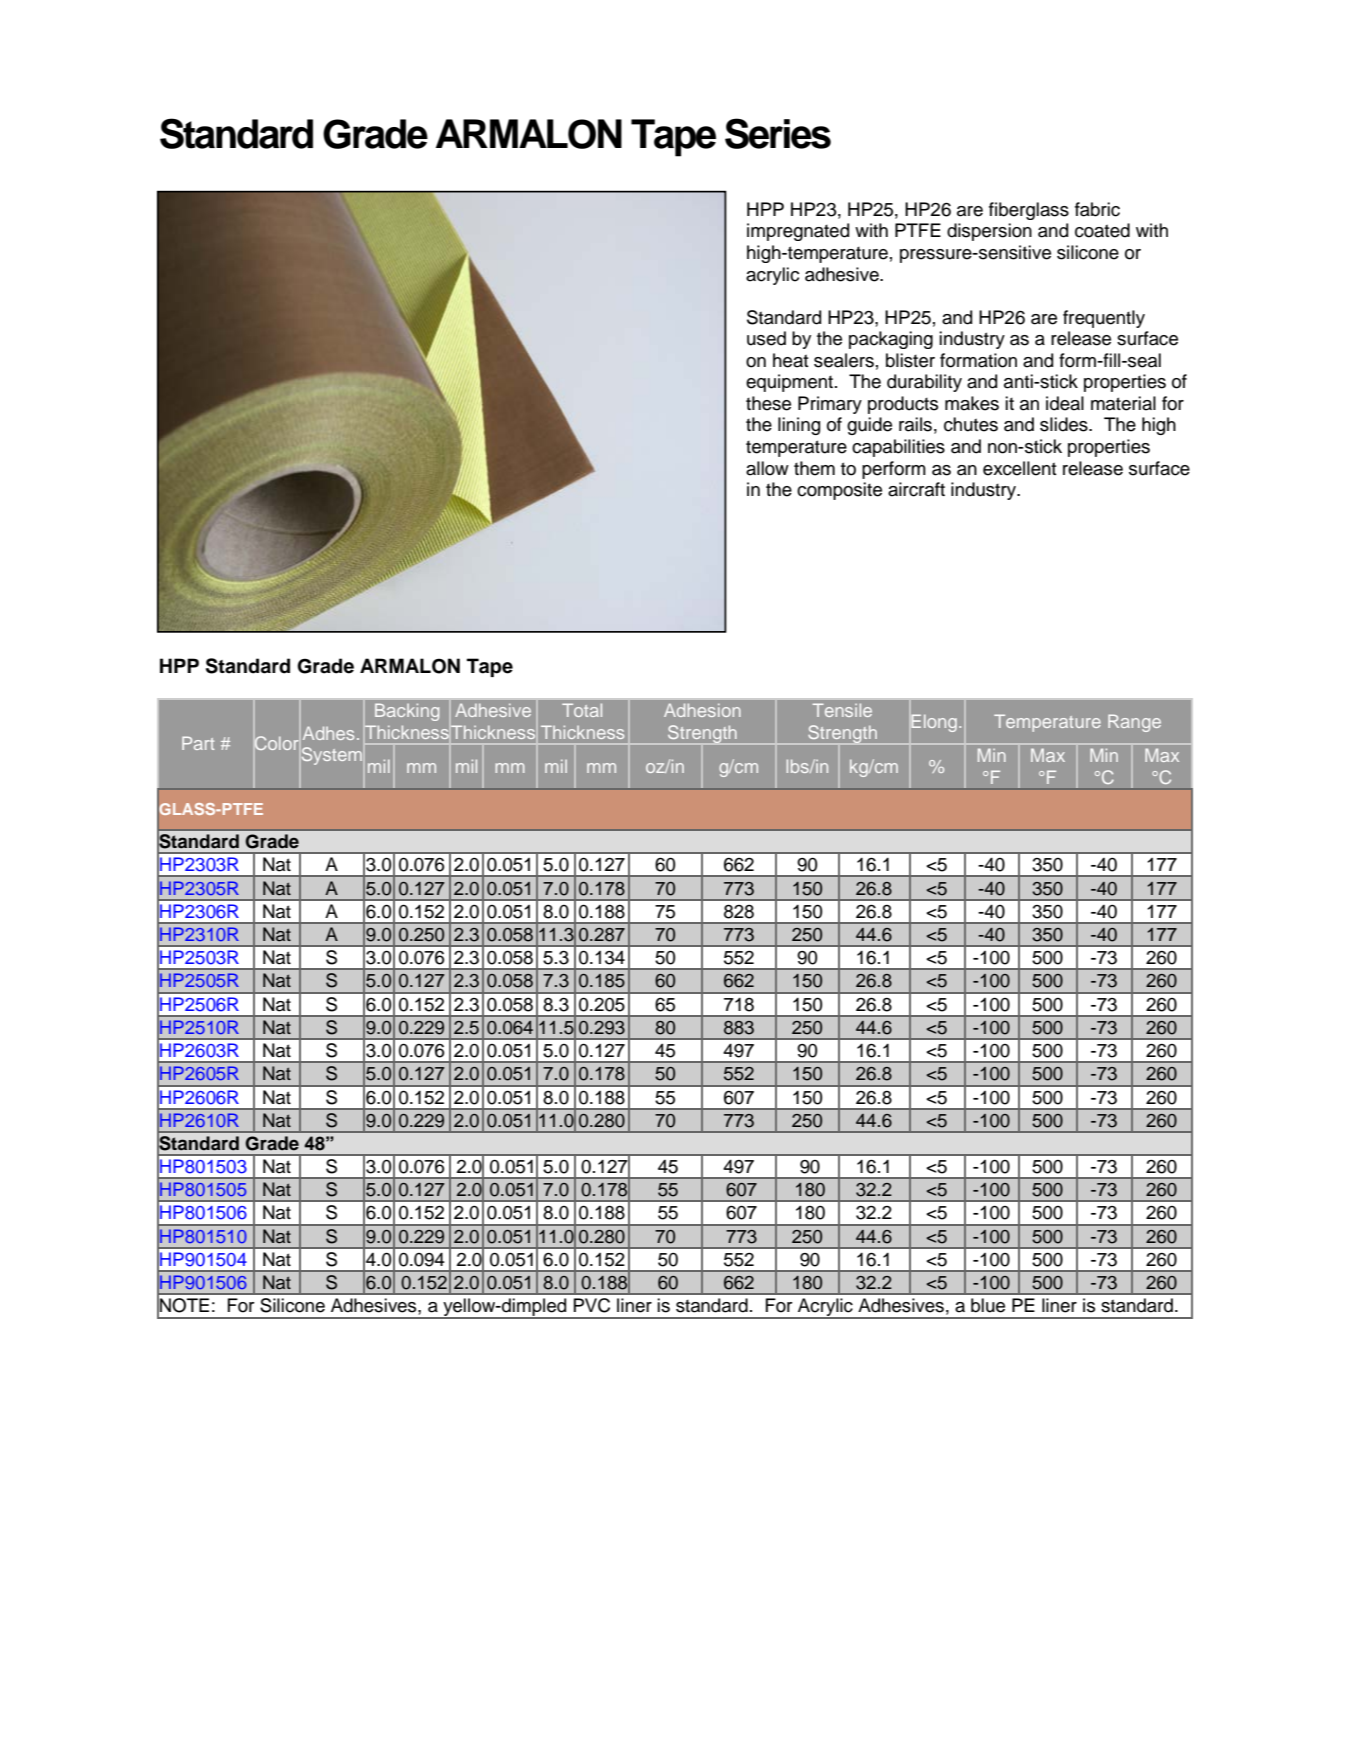  Describe the element at coordinates (767, 468) in the screenshot. I see `allow` at that location.
